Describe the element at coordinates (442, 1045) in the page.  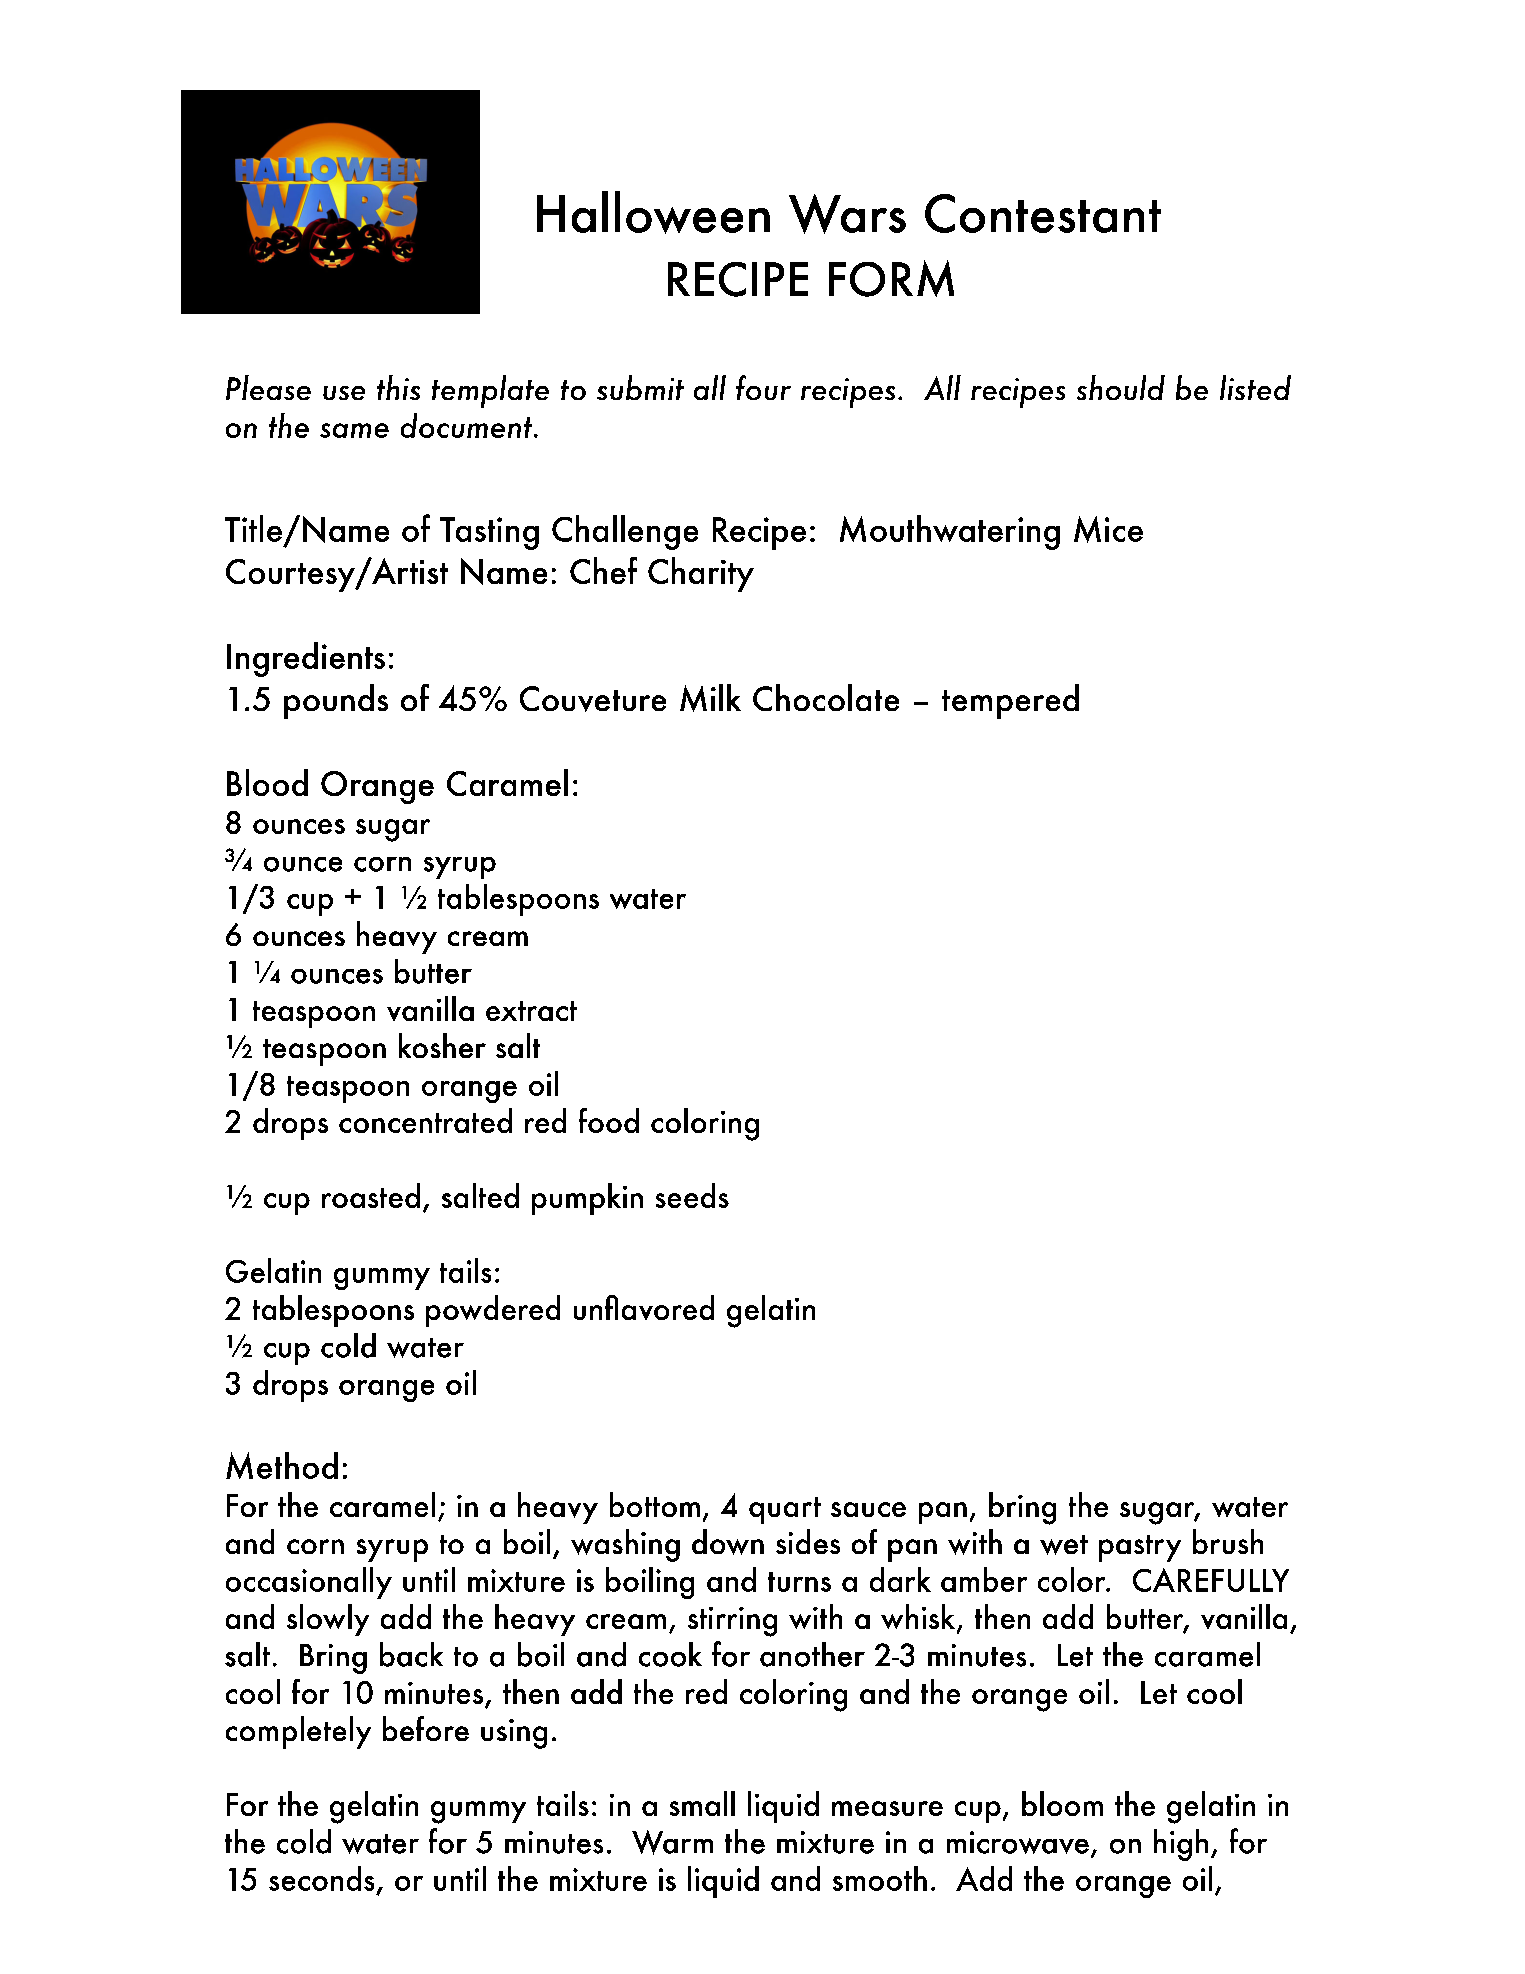
I see `kosher` at that location.
